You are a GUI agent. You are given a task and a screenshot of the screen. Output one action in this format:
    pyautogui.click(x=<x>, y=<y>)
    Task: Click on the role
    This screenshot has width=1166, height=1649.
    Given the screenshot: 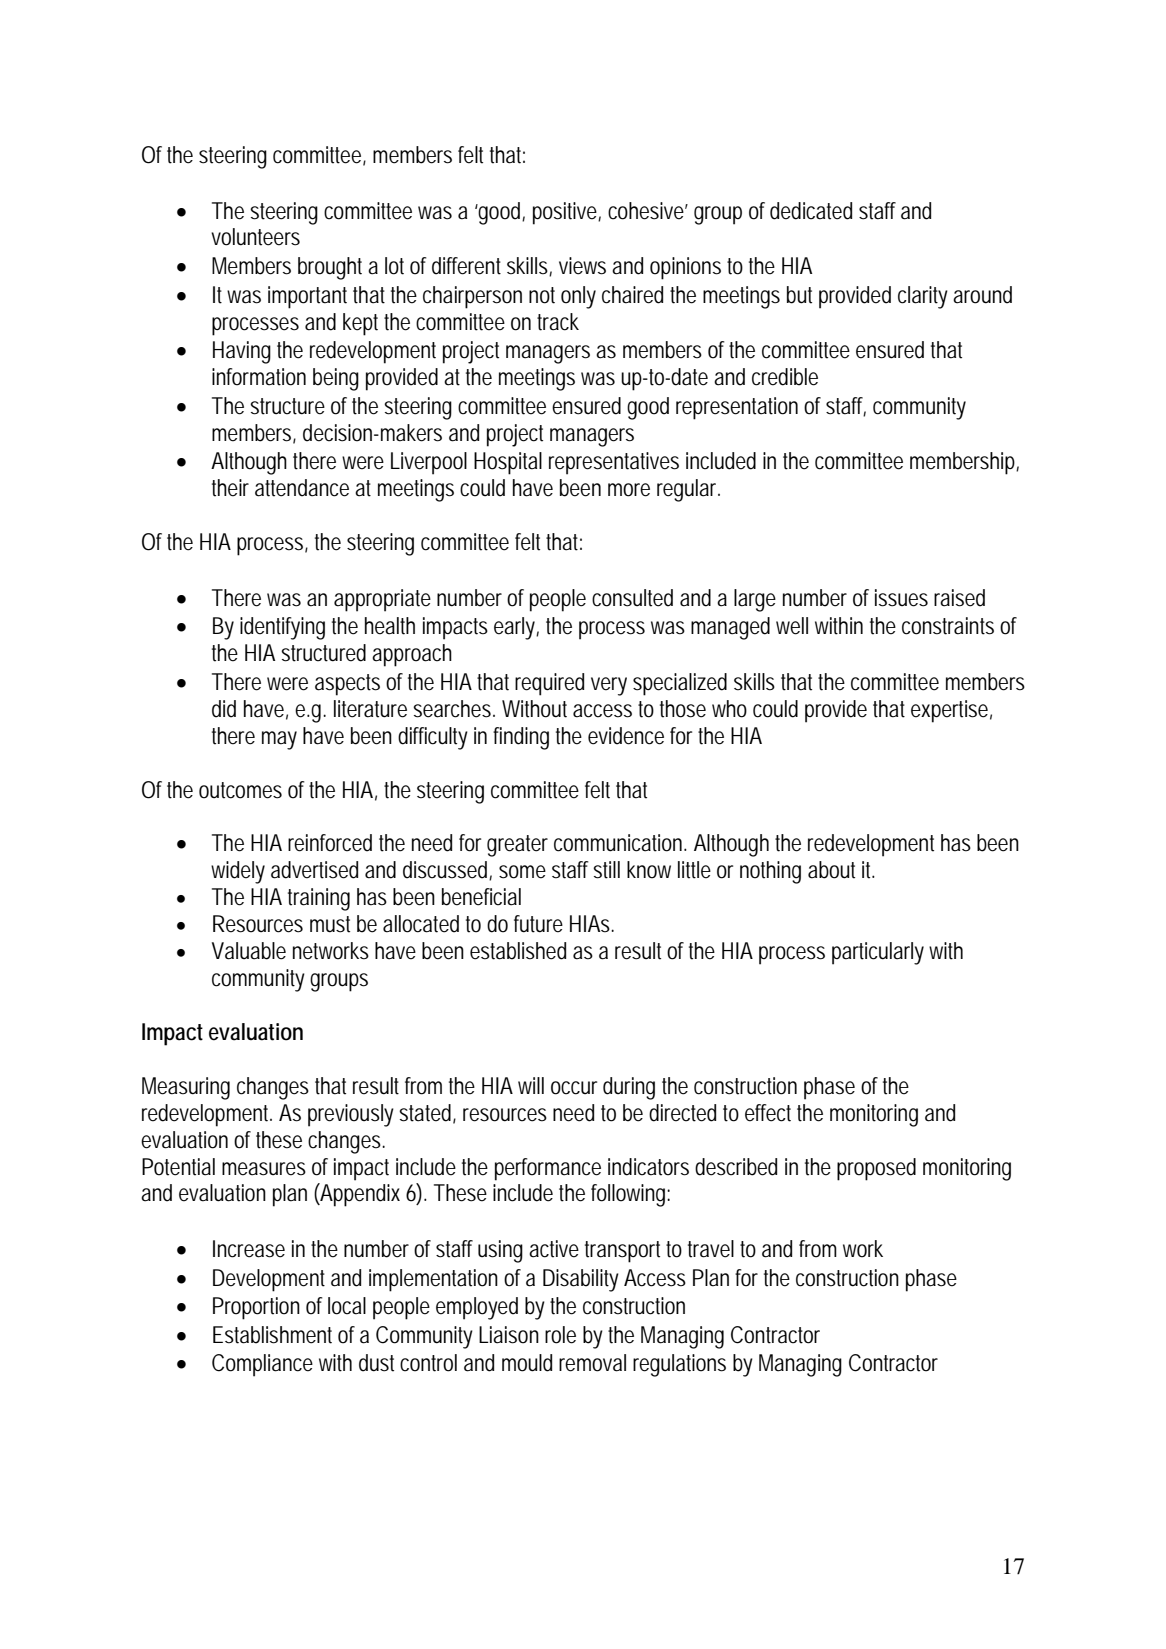 What is the action you would take?
    pyautogui.click(x=560, y=1335)
